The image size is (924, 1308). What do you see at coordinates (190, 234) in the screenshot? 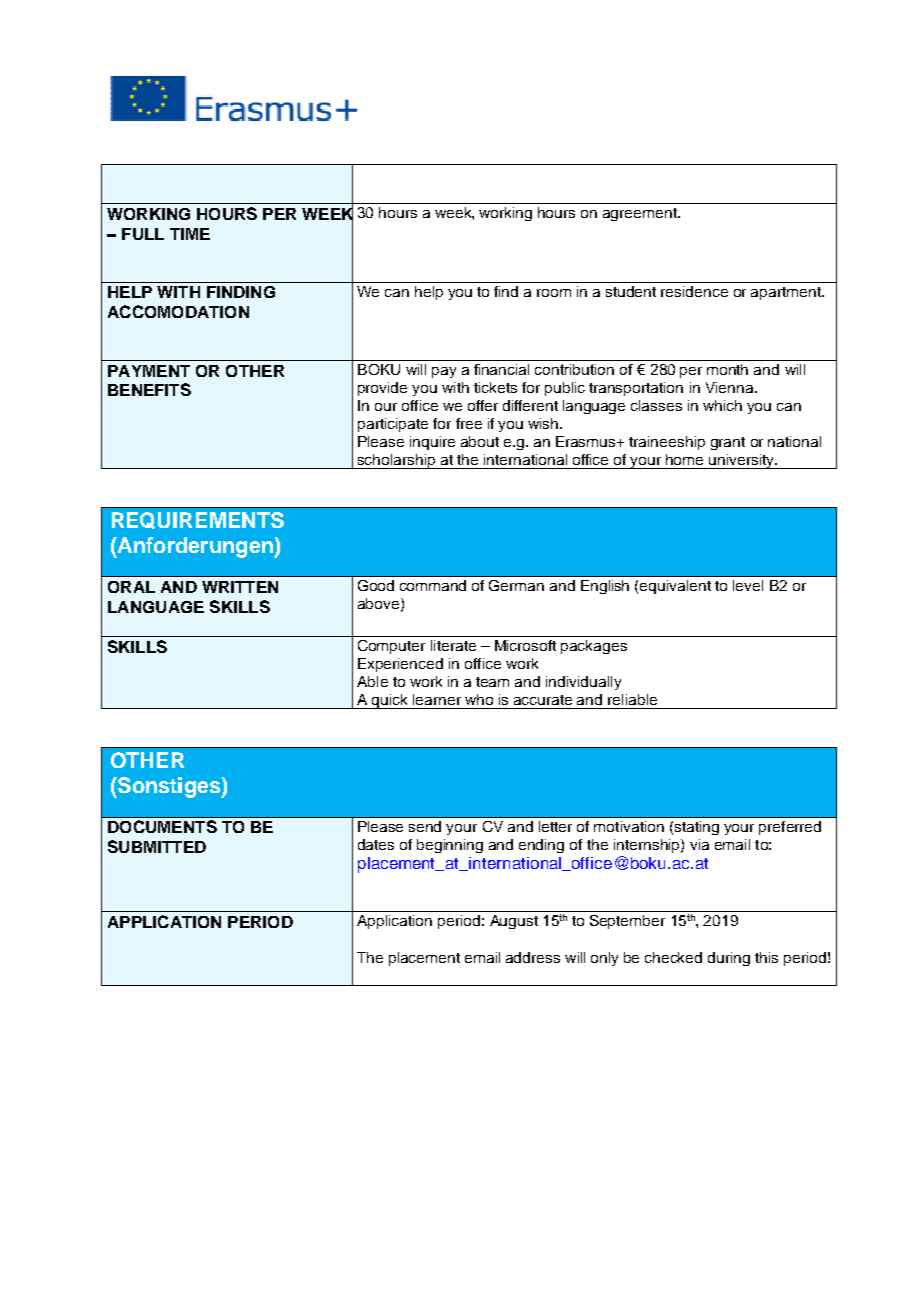
I see `TIME` at bounding box center [190, 234].
